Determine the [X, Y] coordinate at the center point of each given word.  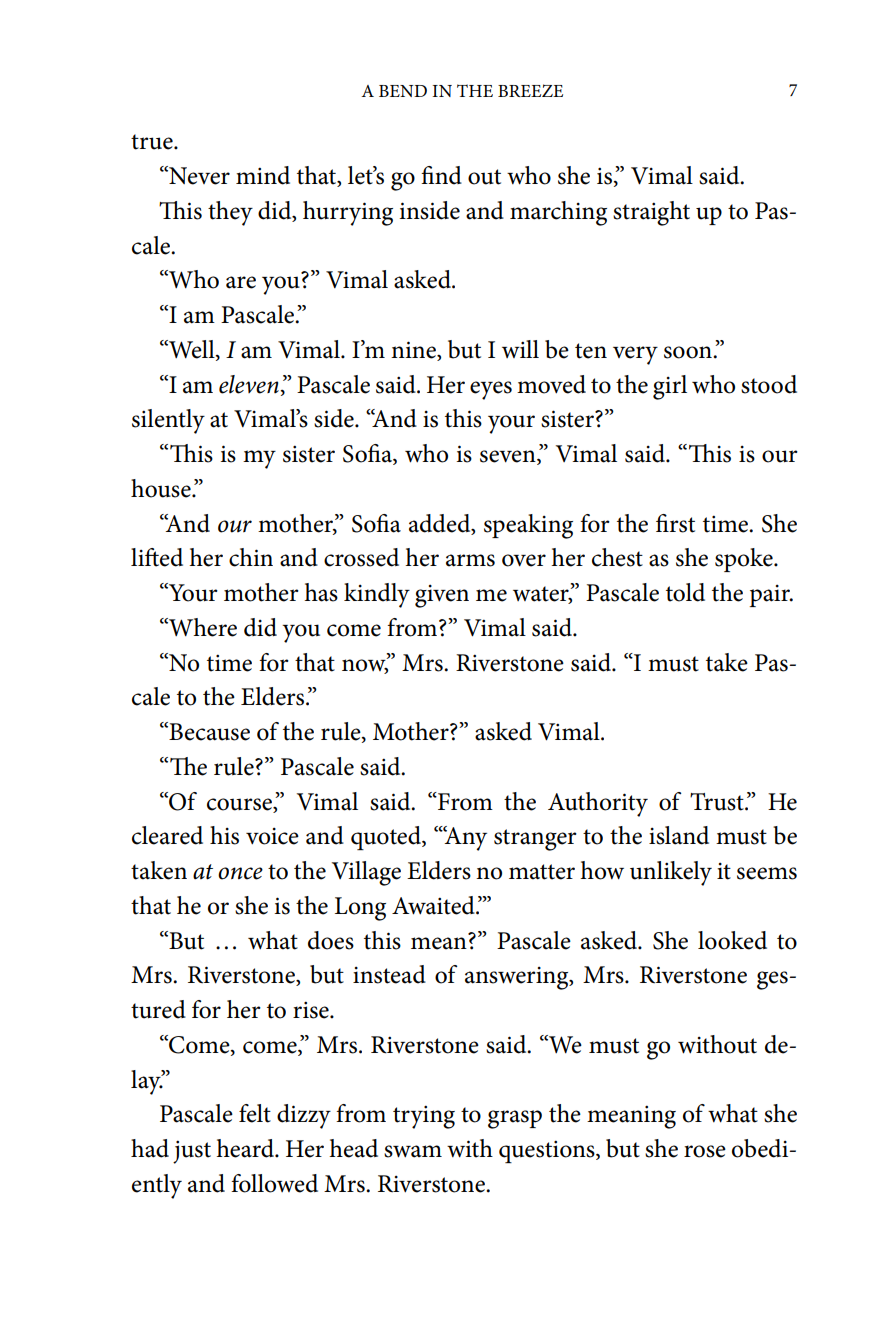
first [675, 523]
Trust [718, 802]
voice [272, 836]
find [441, 175]
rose [705, 1151]
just [192, 1152]
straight [651, 213]
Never [198, 175]
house [162, 488]
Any [464, 838]
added [441, 524]
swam [413, 1151]
